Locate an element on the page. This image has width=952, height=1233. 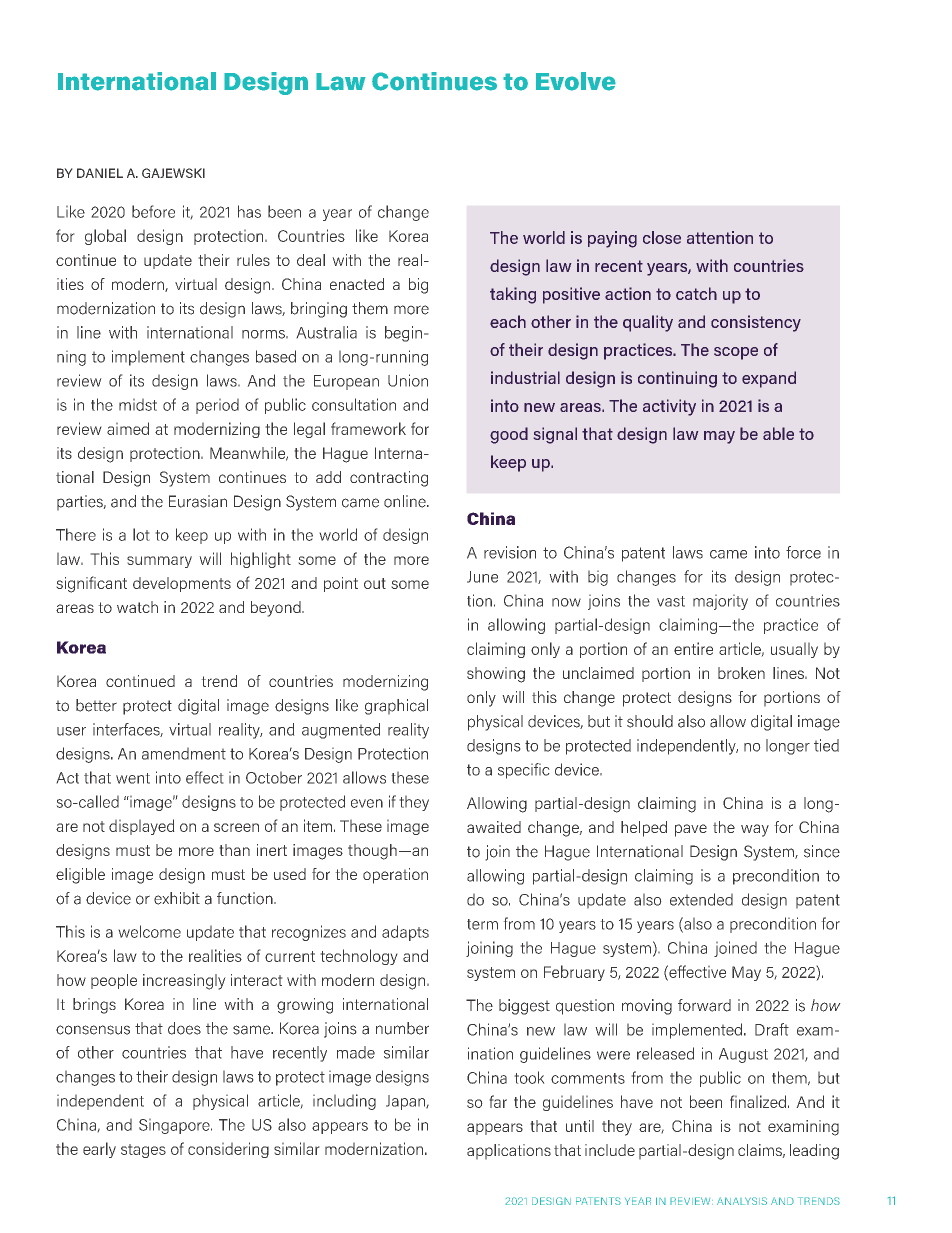
DANIEL is located at coordinates (100, 173).
